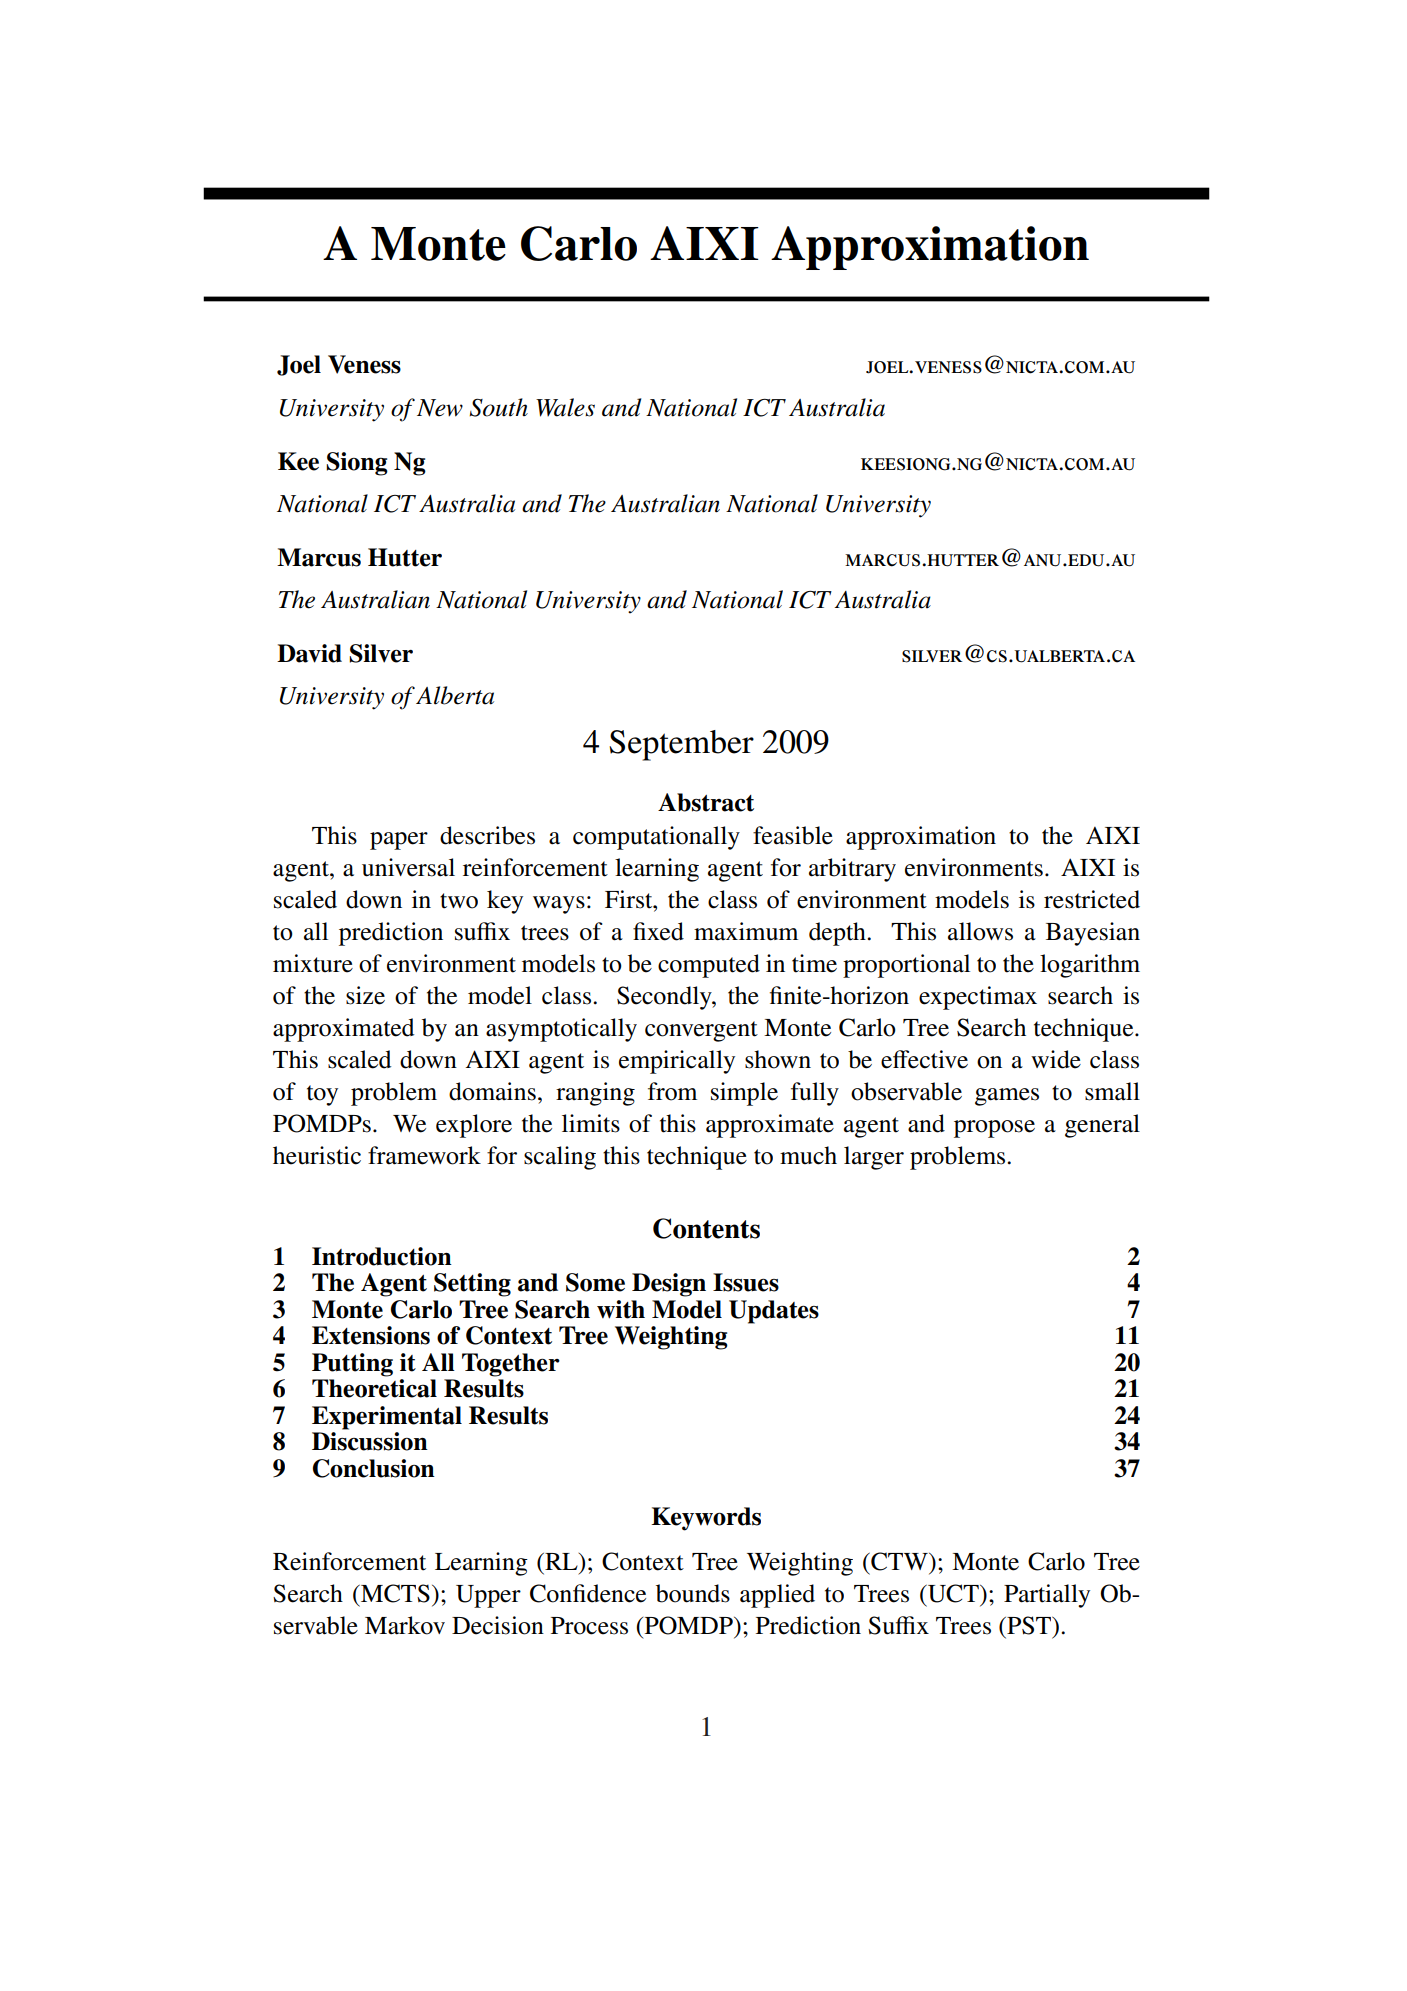 The height and width of the image is (1991, 1407). I want to click on September, so click(681, 745).
